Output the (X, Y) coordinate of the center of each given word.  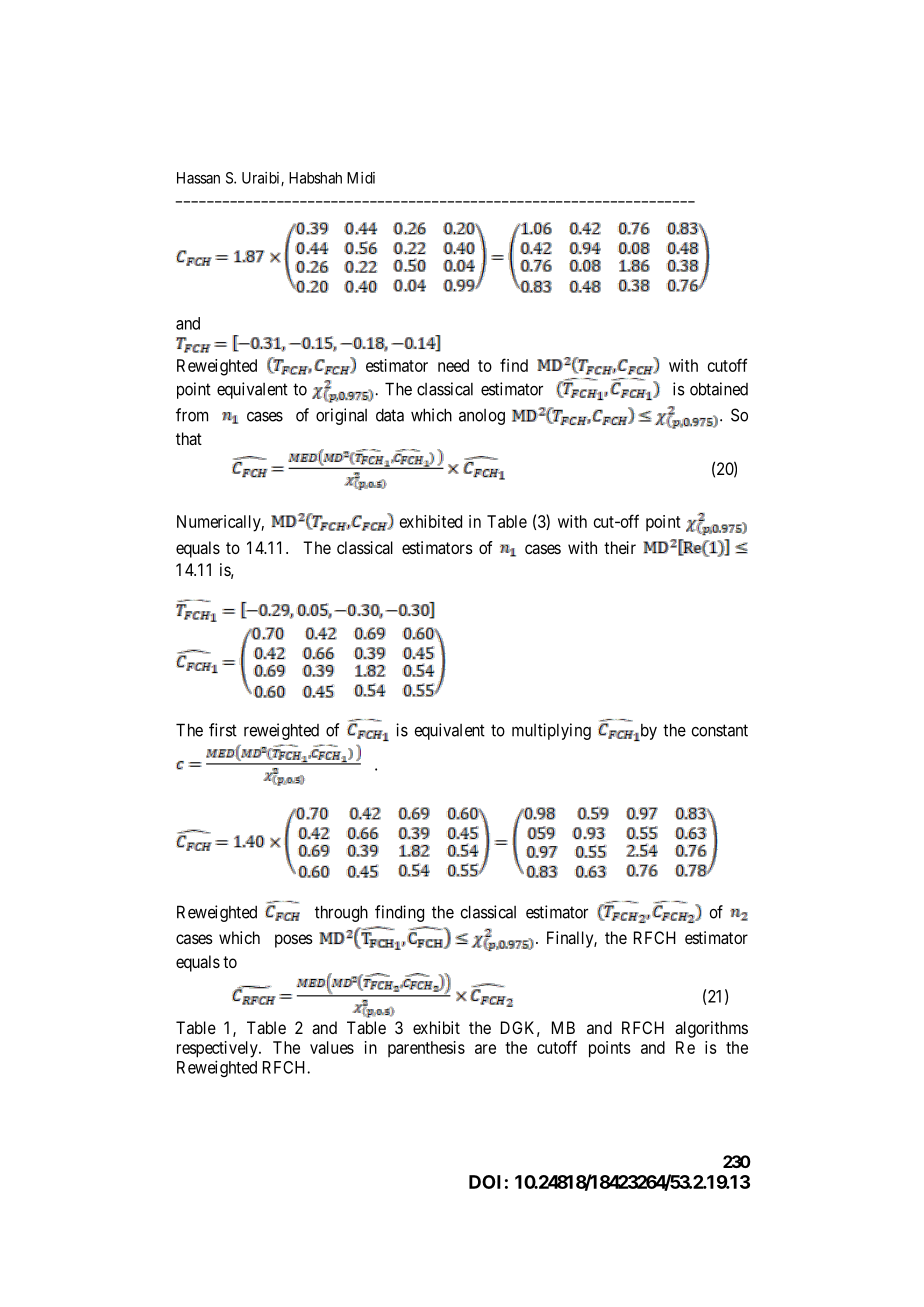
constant (719, 730)
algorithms (711, 1029)
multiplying (551, 731)
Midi (361, 178)
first (223, 730)
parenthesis (426, 1049)
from (192, 415)
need (453, 365)
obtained (719, 389)
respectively (218, 1049)
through (341, 913)
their (620, 547)
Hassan (198, 178)
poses (294, 941)
